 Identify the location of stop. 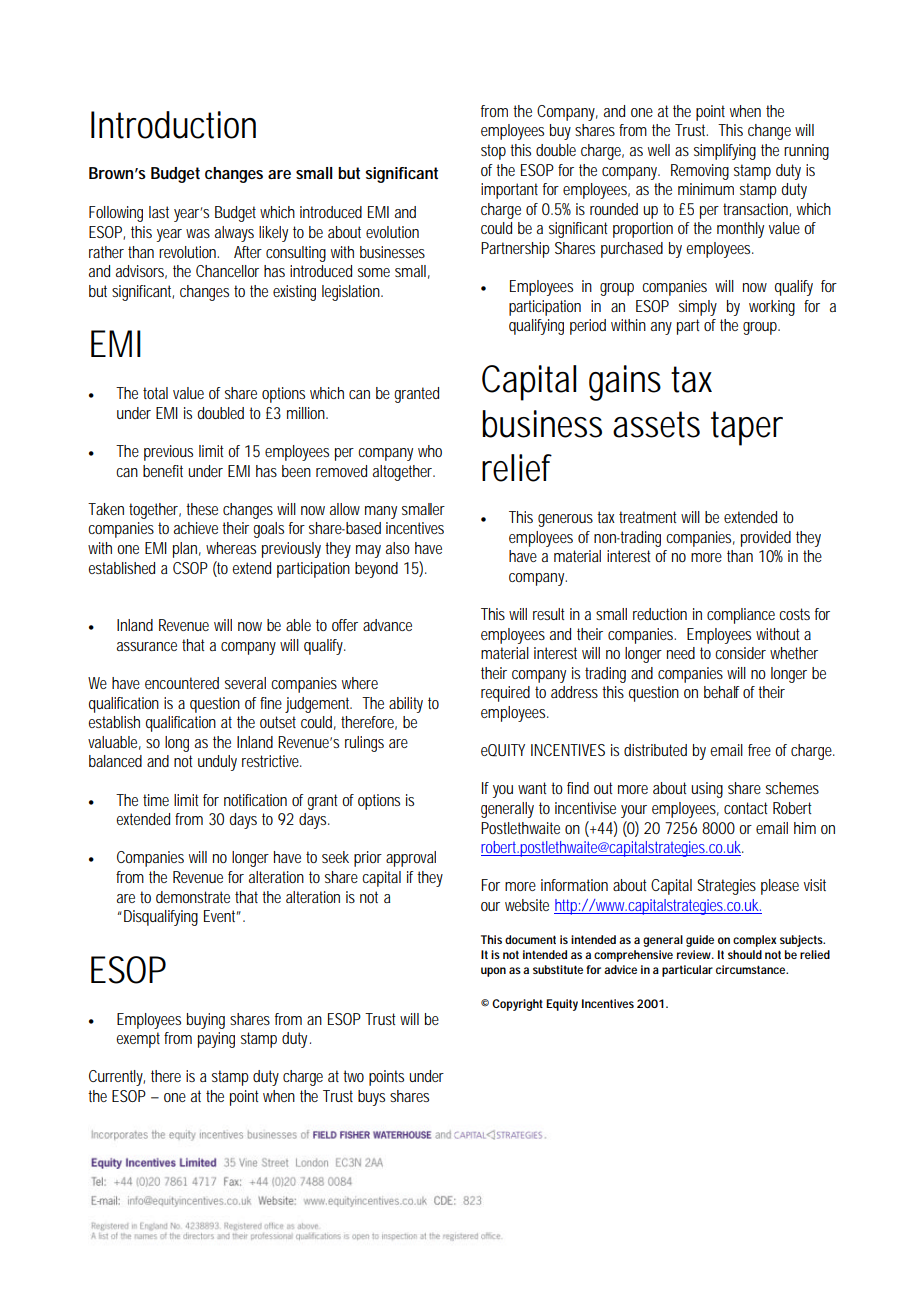
(493, 152).
